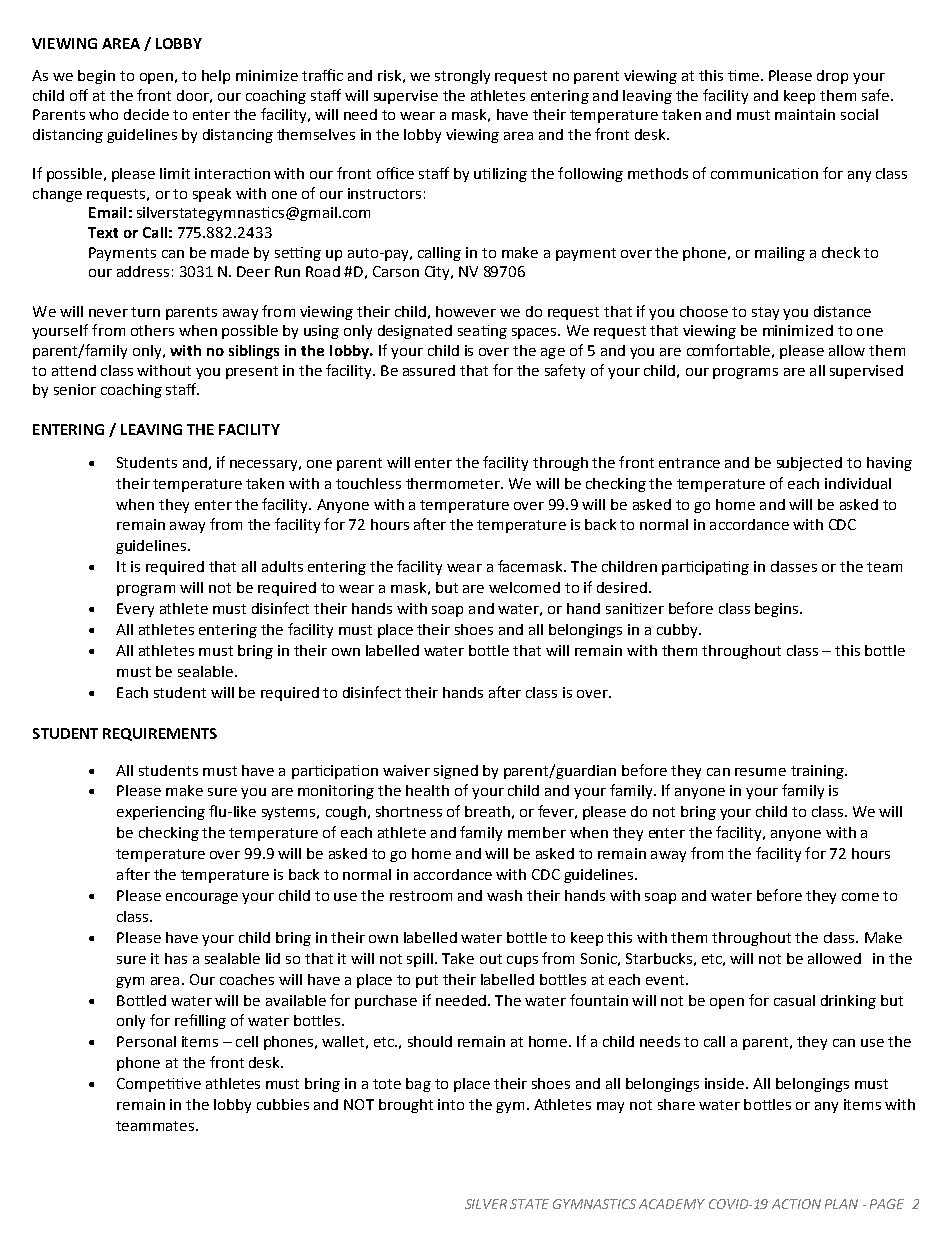 This image has width=952, height=1233. I want to click on maintain, so click(805, 114).
